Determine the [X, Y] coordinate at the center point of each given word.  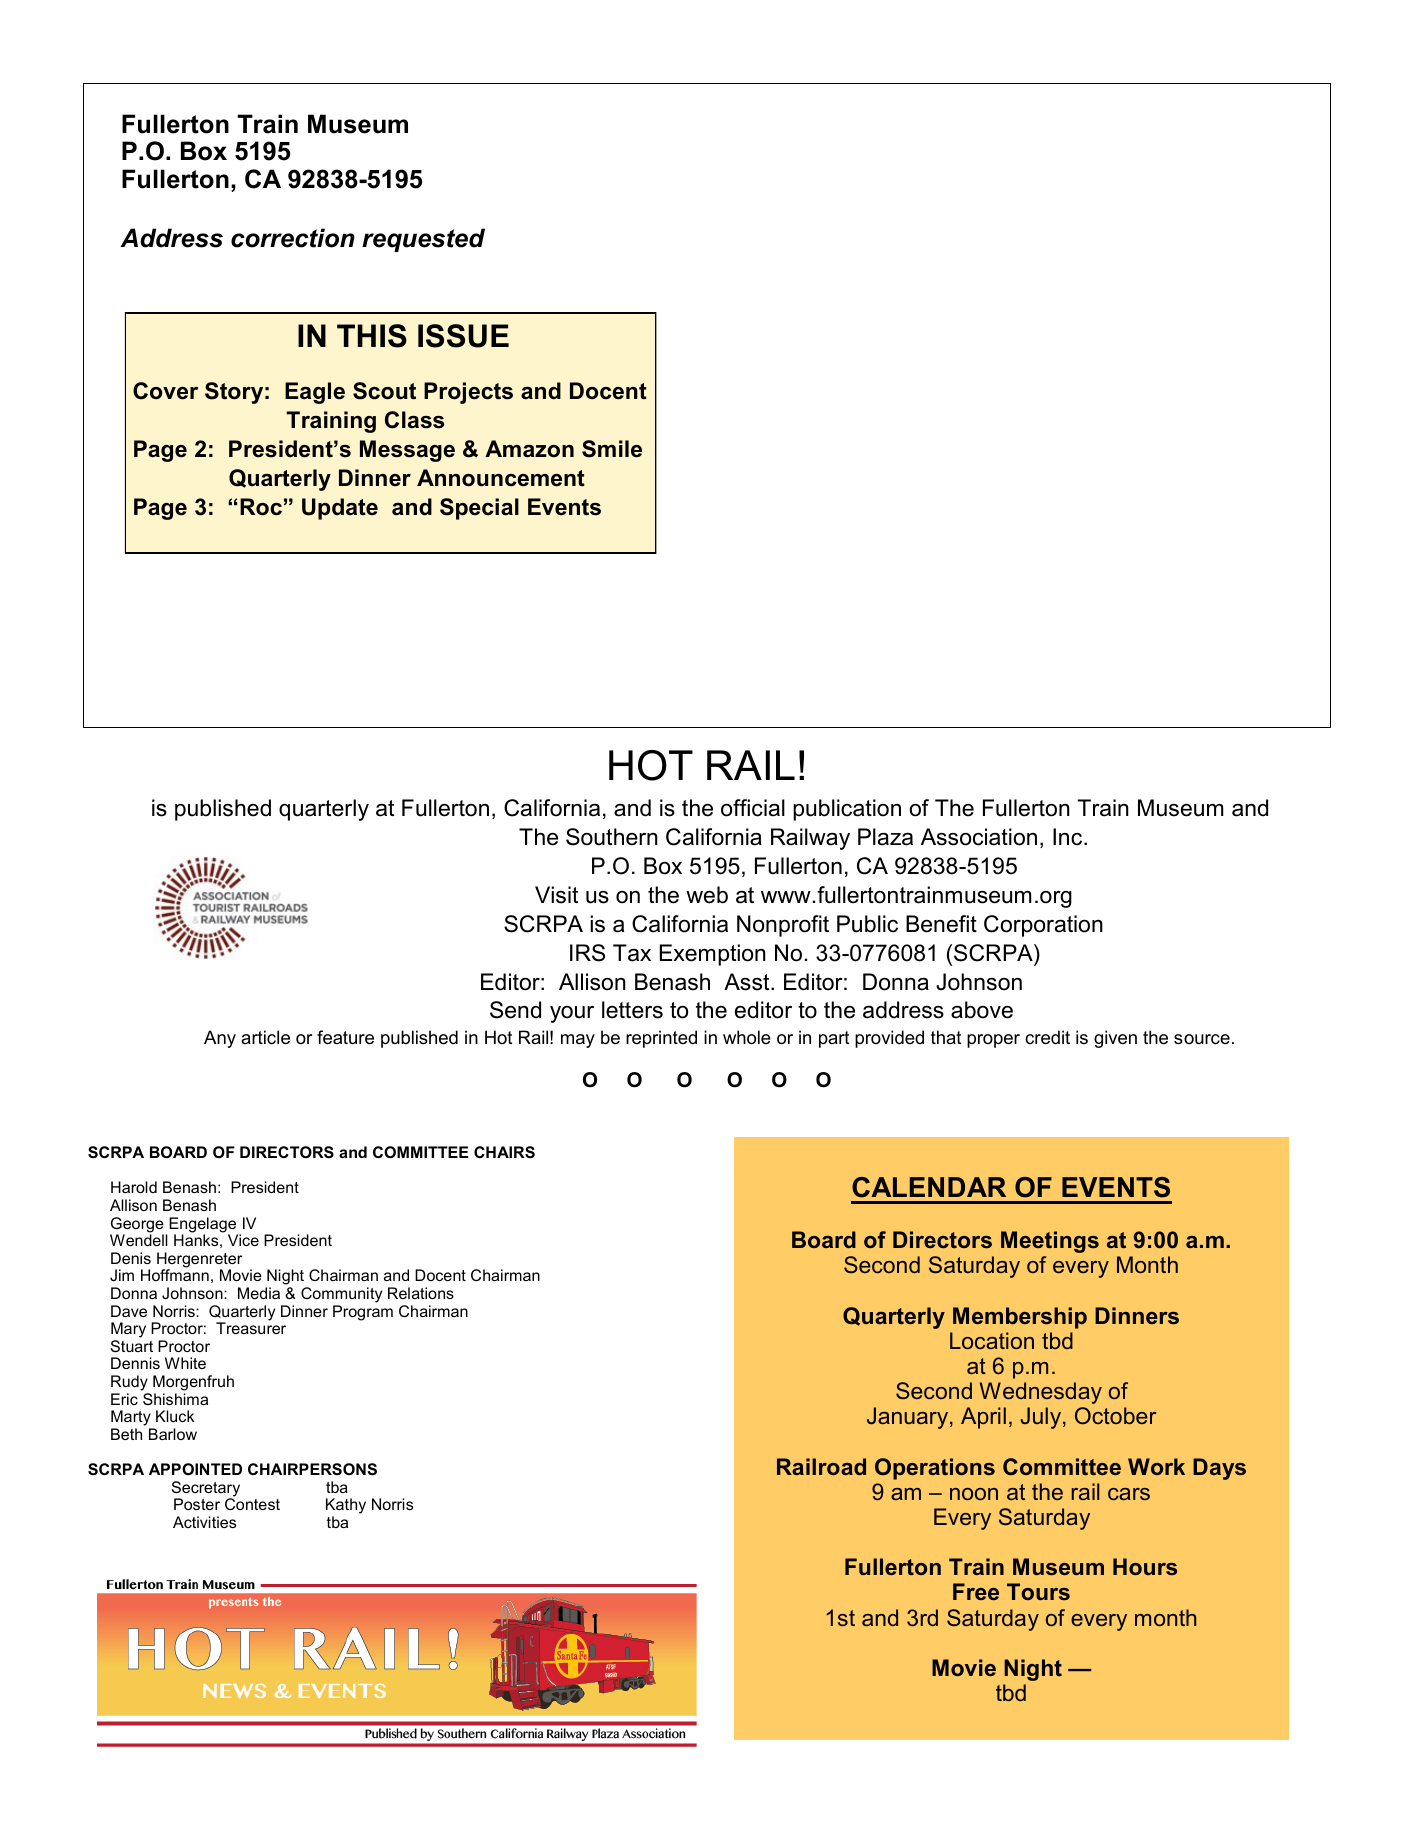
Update [340, 509]
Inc [1069, 837]
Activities [204, 1522]
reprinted [661, 1039]
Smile [612, 449]
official [753, 808]
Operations [935, 1469]
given [1115, 1039]
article [265, 1037]
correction [293, 238]
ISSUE [463, 336]
